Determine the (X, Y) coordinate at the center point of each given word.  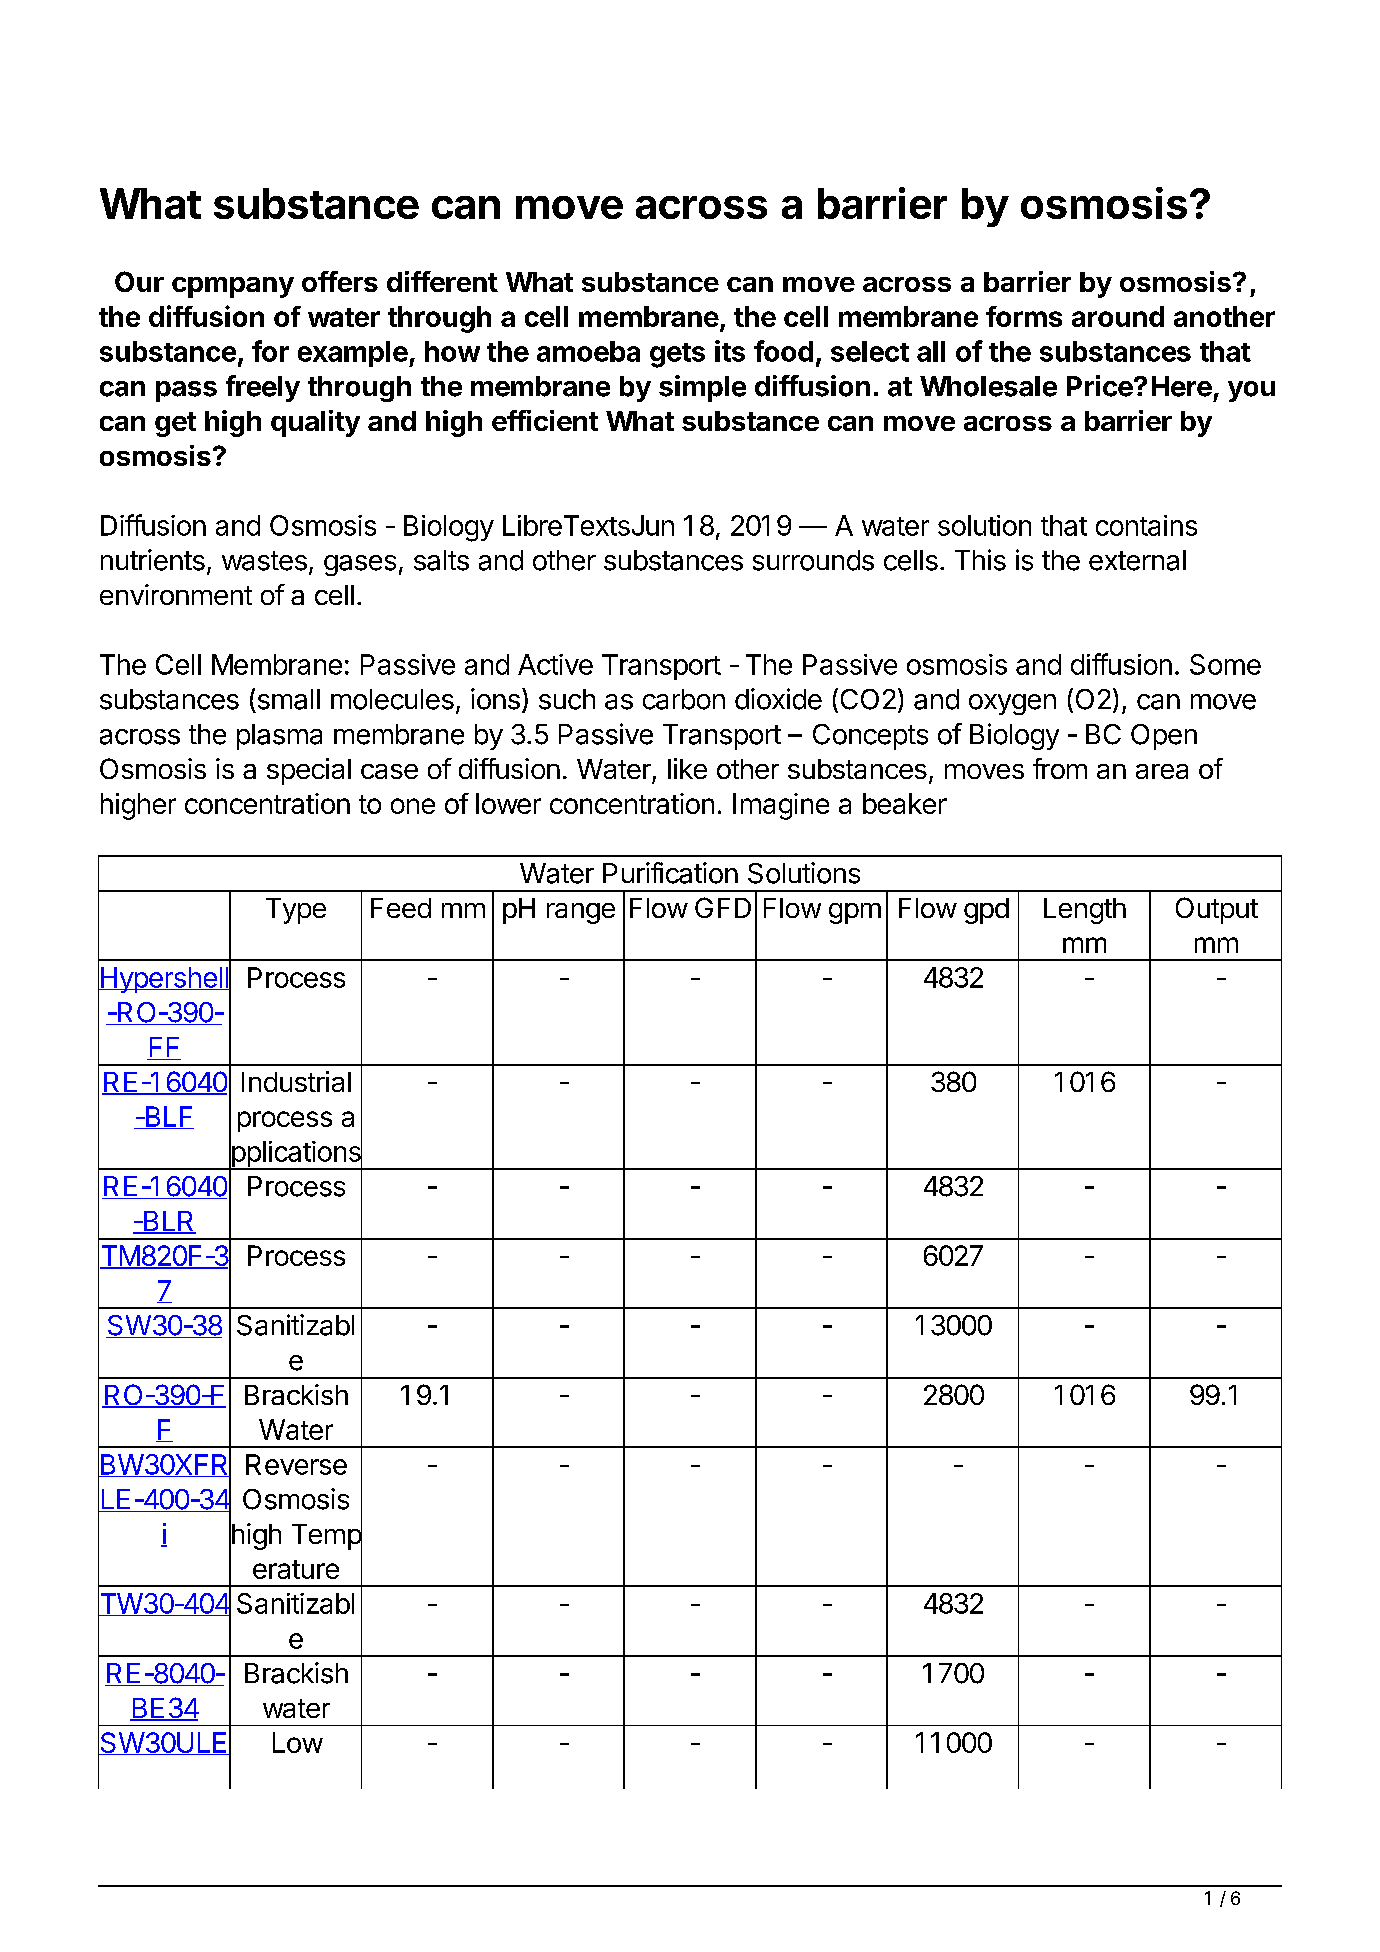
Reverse (296, 1464)
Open (1164, 737)
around (1118, 316)
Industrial (296, 1081)
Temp (327, 1537)
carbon (684, 699)
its (730, 351)
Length (1085, 911)
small (289, 699)
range (581, 913)
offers (340, 281)
